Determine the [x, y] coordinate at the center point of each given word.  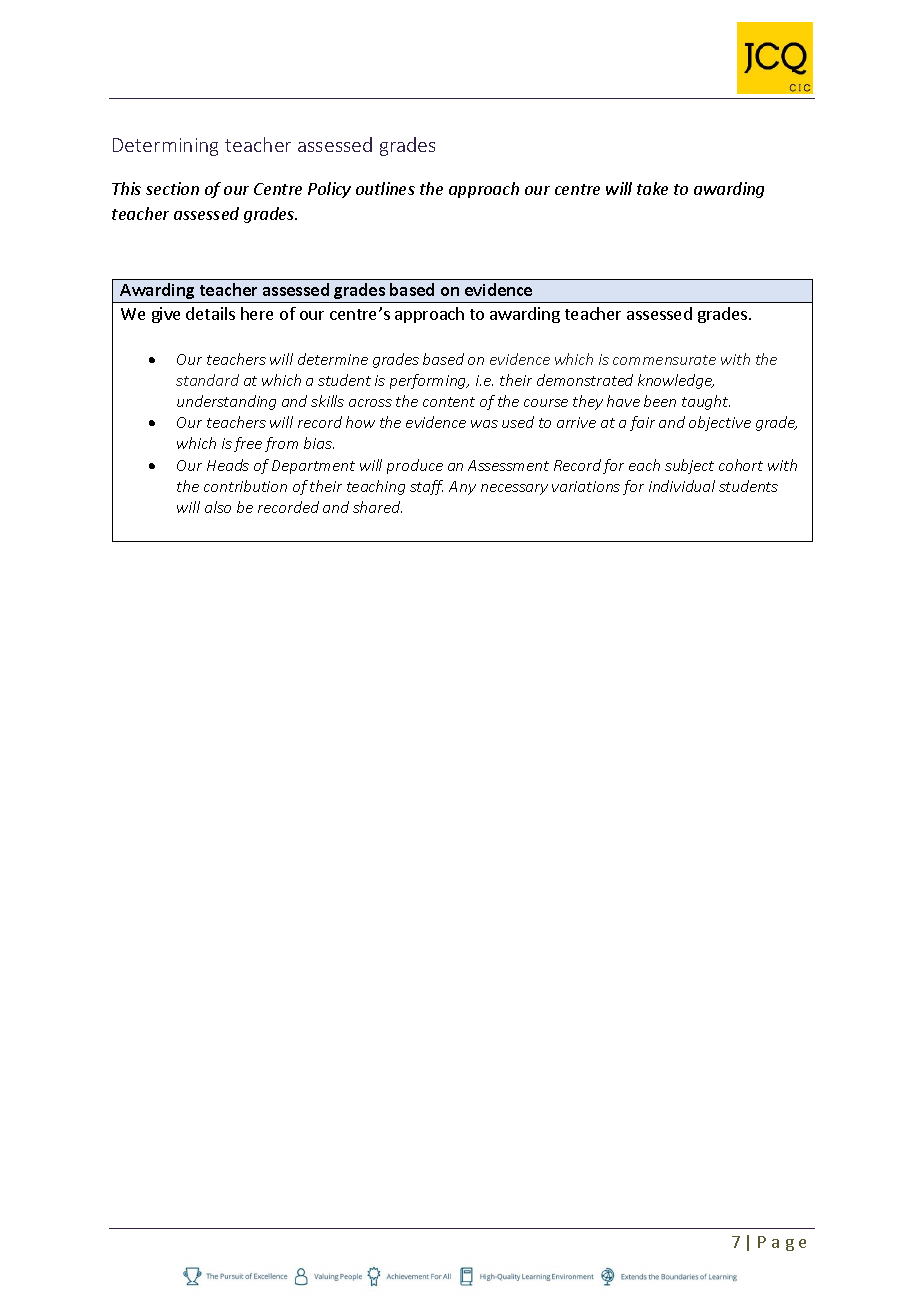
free [248, 444]
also [218, 507]
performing [429, 381]
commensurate [664, 360]
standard [207, 380]
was [484, 424]
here [257, 313]
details [210, 313]
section [172, 188]
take [652, 188]
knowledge [676, 381]
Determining [165, 147]
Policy [329, 190]
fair [642, 423]
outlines [385, 188]
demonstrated [585, 380]
